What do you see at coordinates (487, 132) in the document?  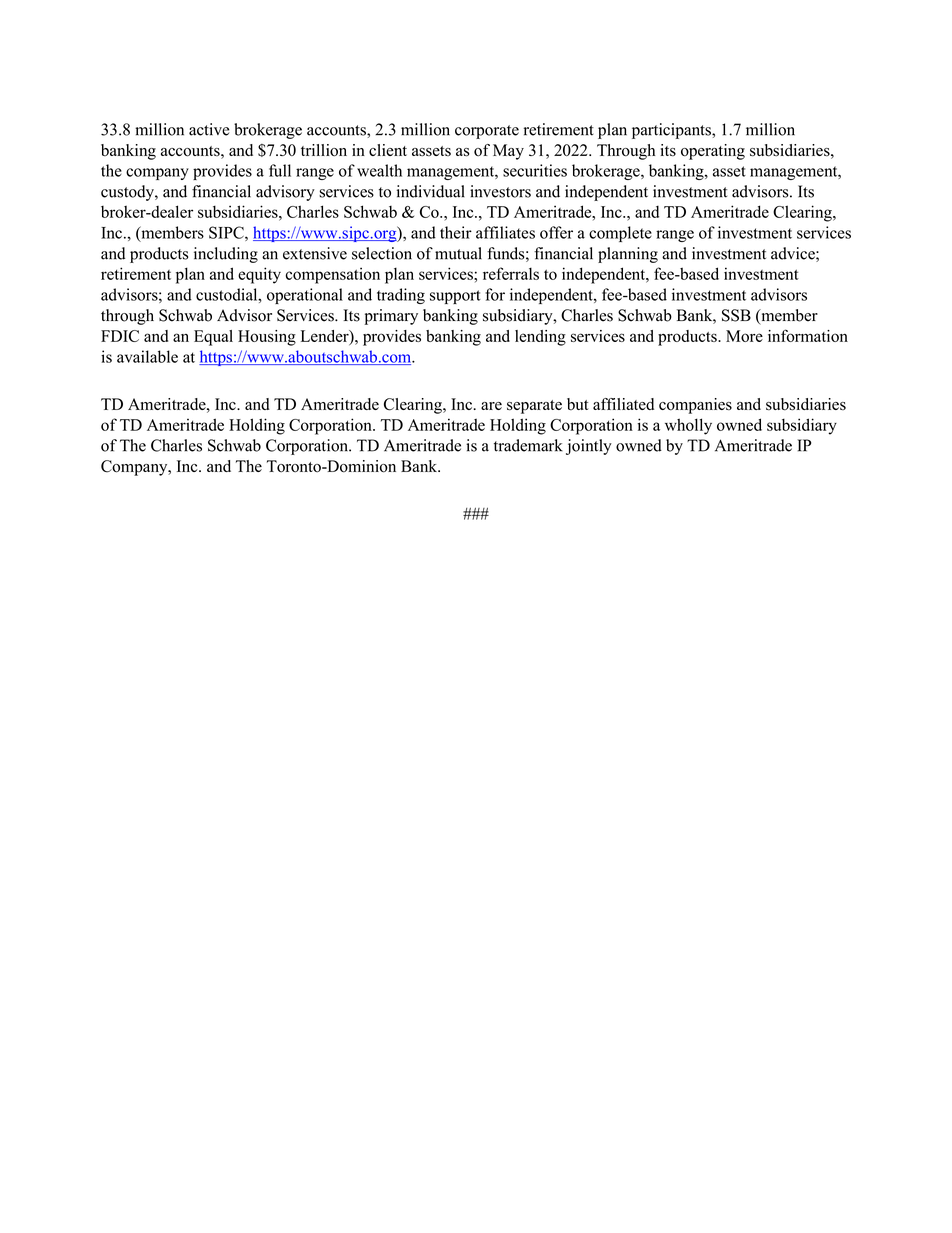 I see `corporate` at bounding box center [487, 132].
